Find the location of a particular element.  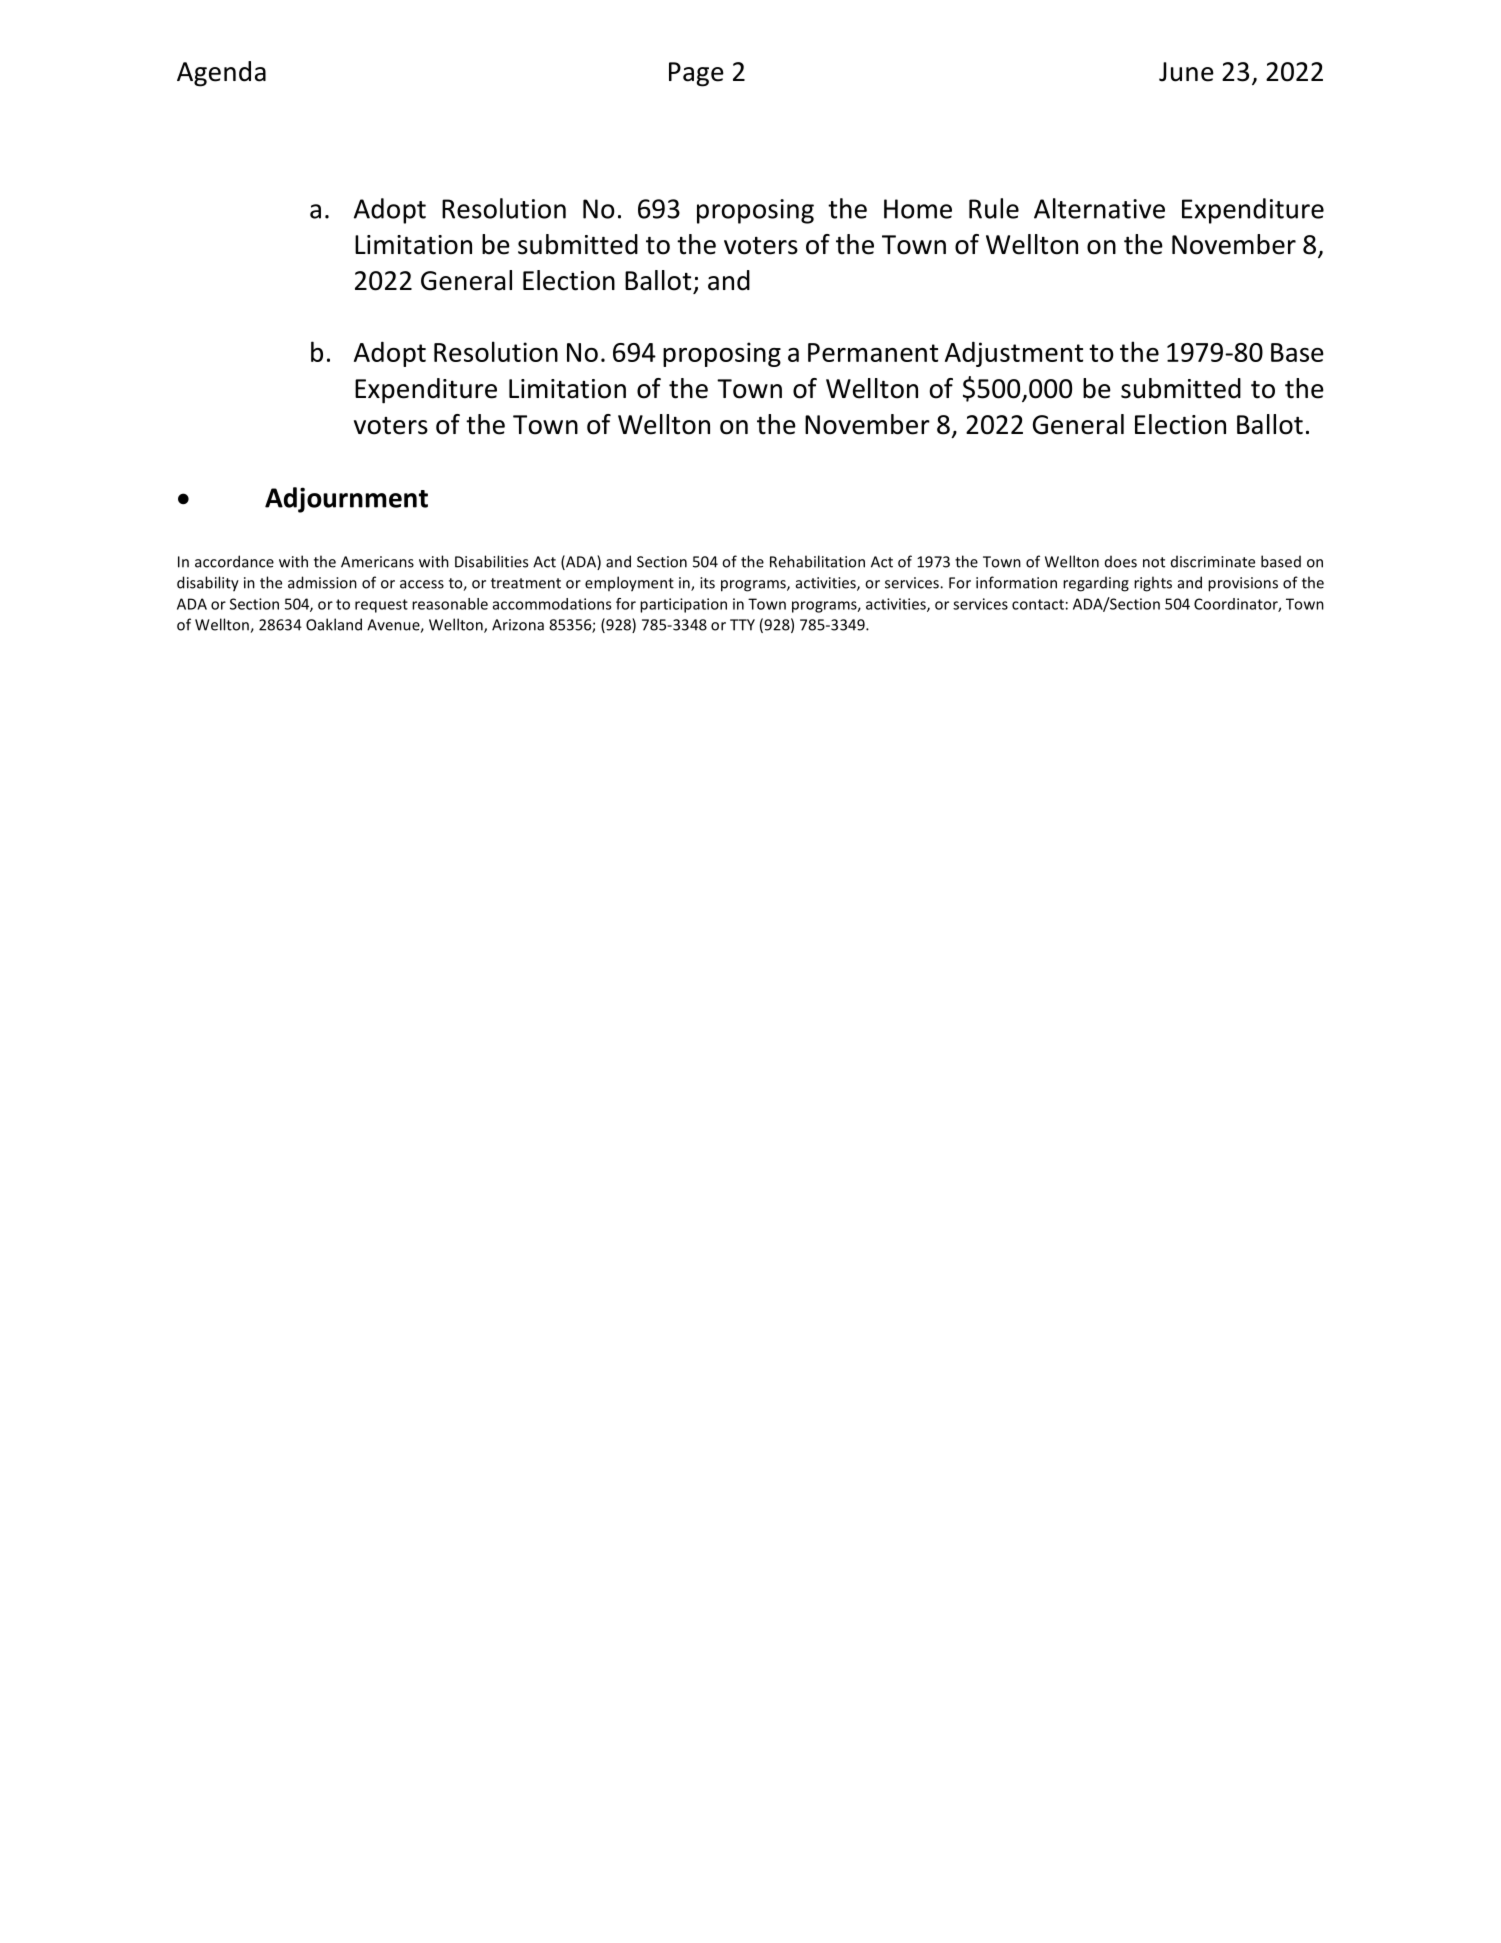

June is located at coordinates (1186, 72).
